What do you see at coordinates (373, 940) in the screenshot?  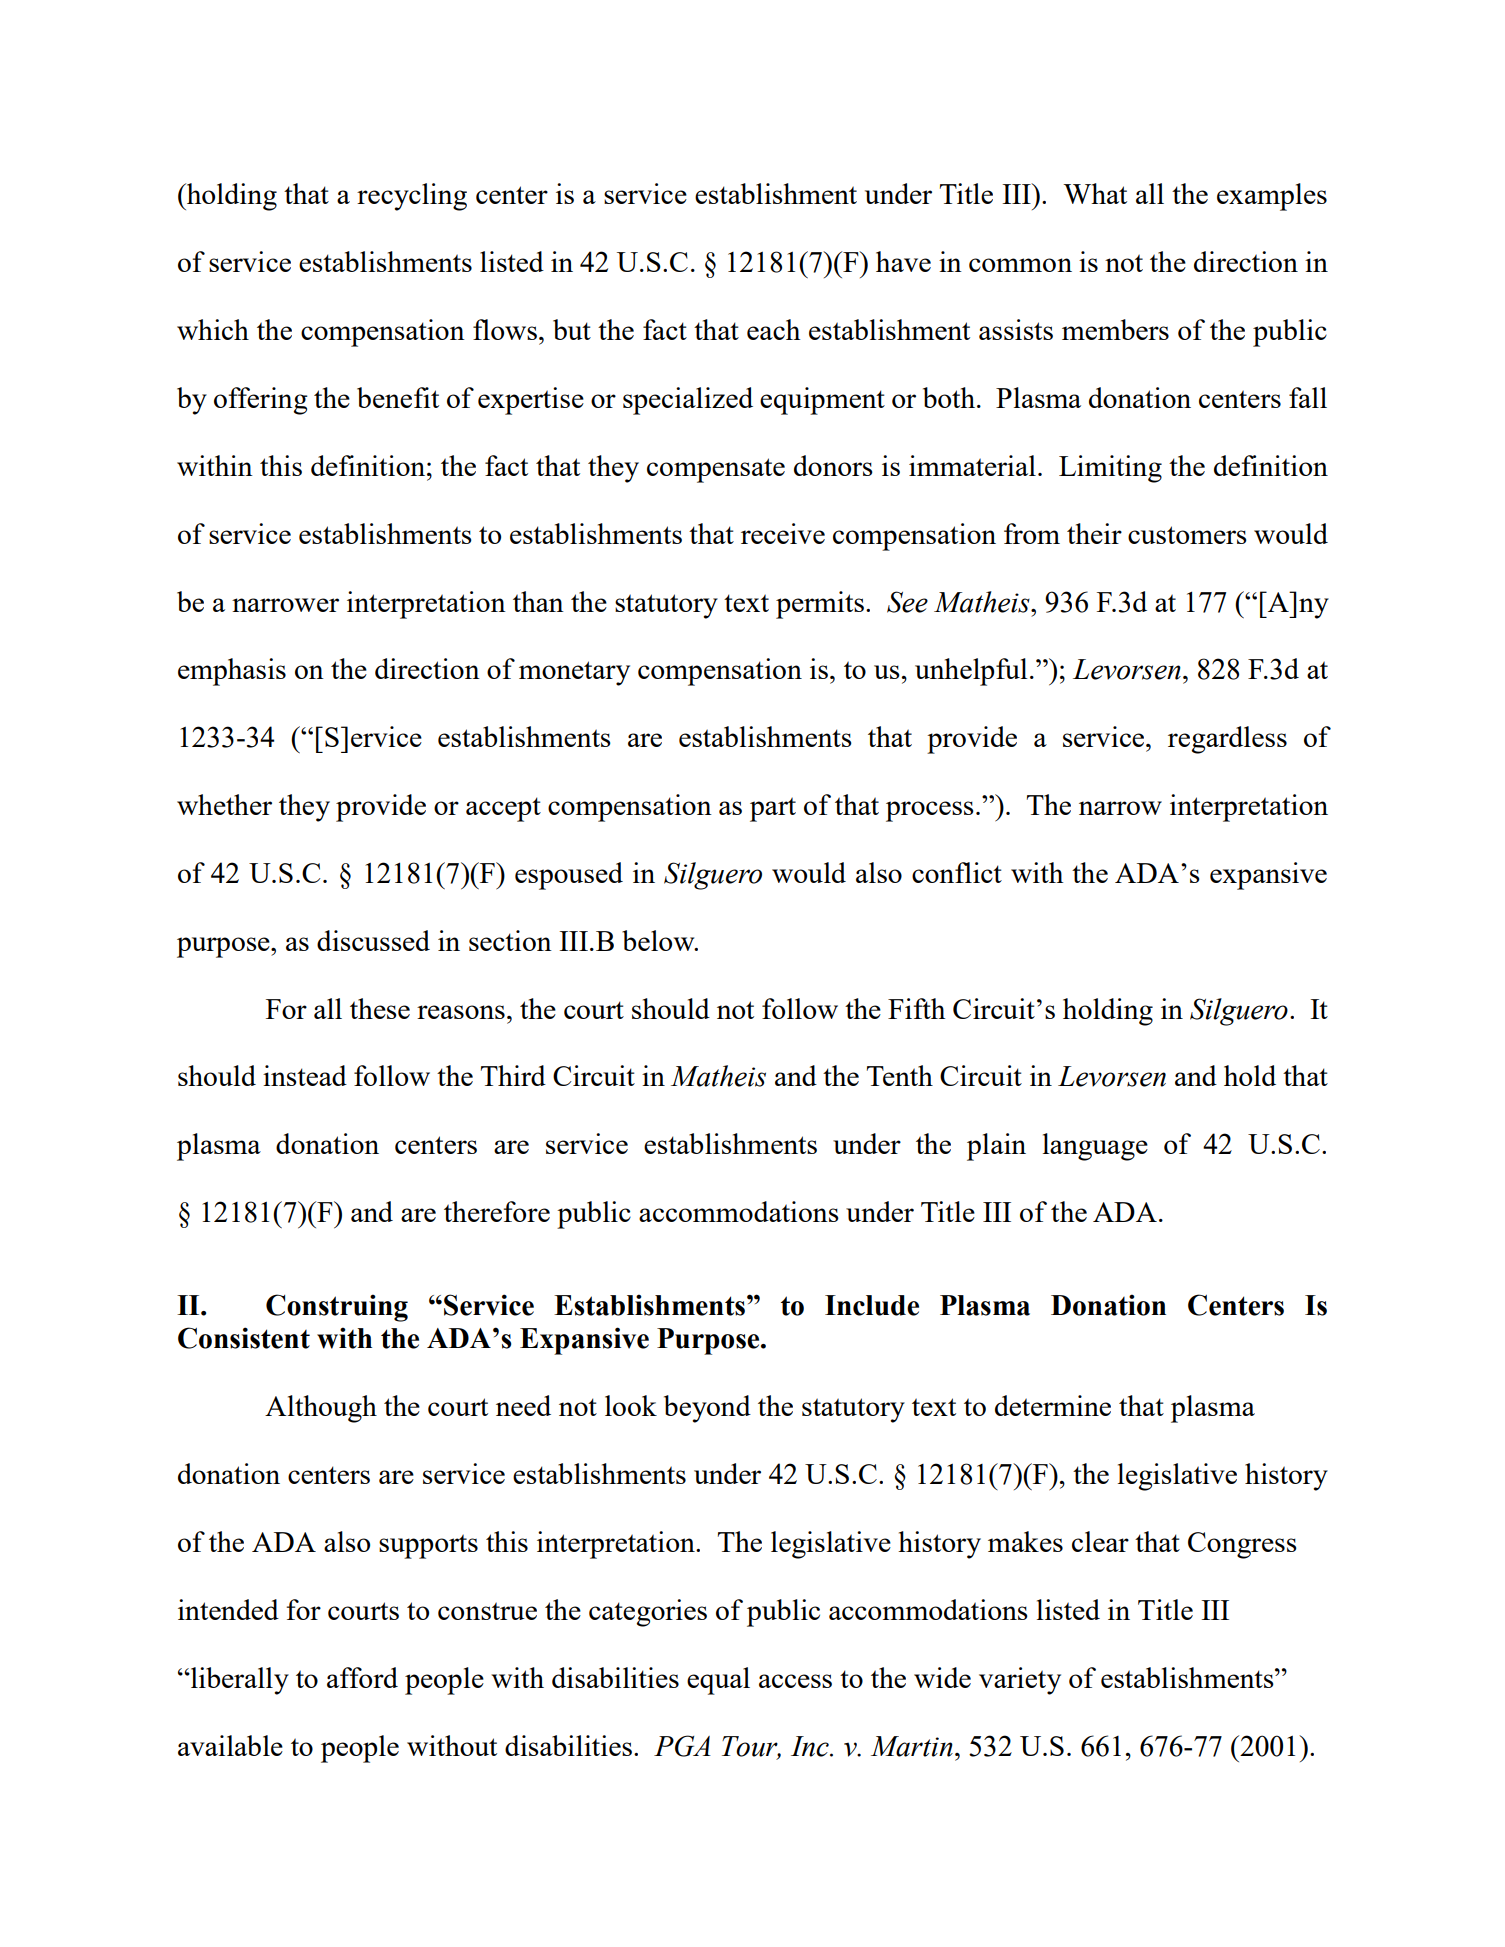 I see `discussed` at bounding box center [373, 940].
